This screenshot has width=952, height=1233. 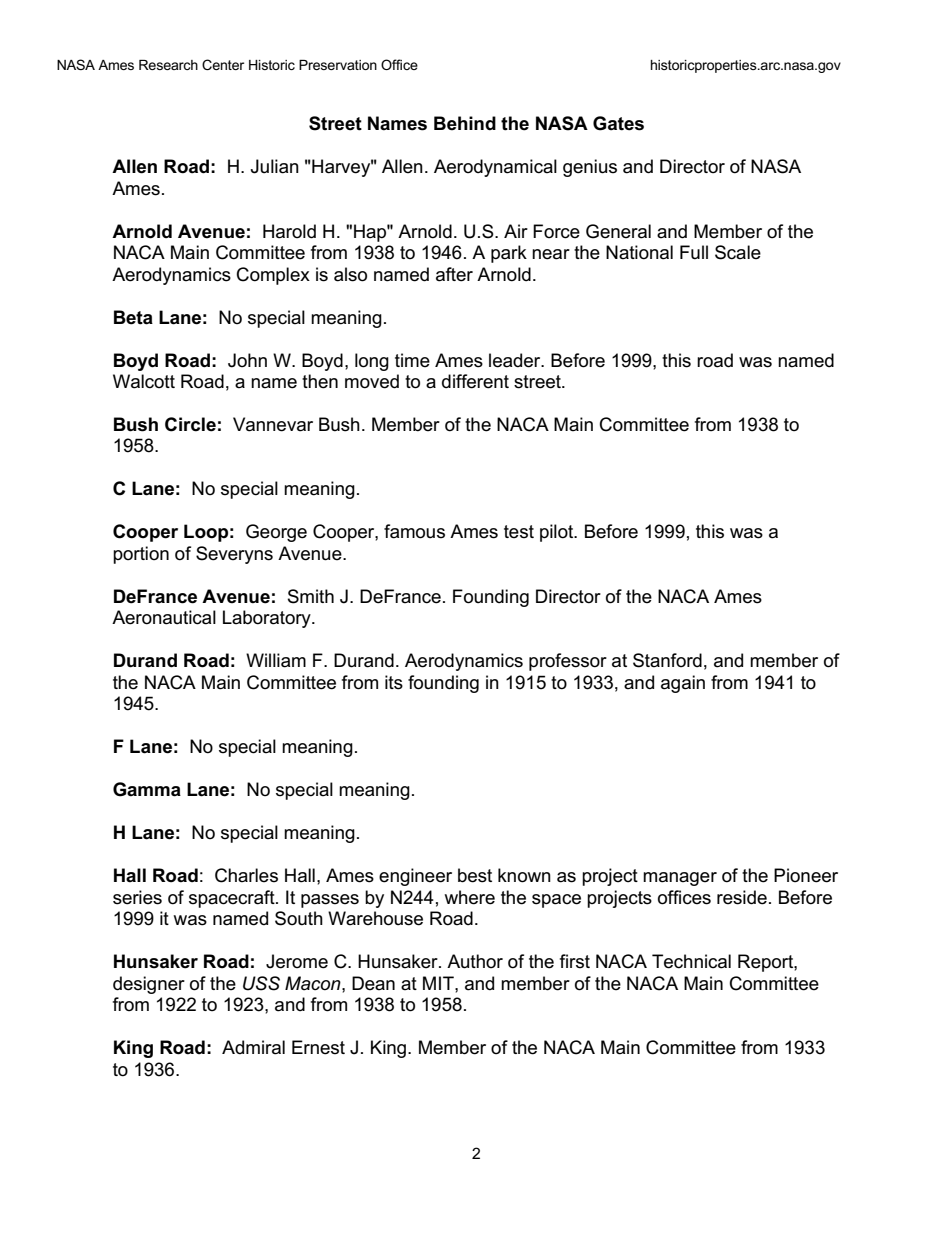 I want to click on Gates, so click(x=618, y=123).
